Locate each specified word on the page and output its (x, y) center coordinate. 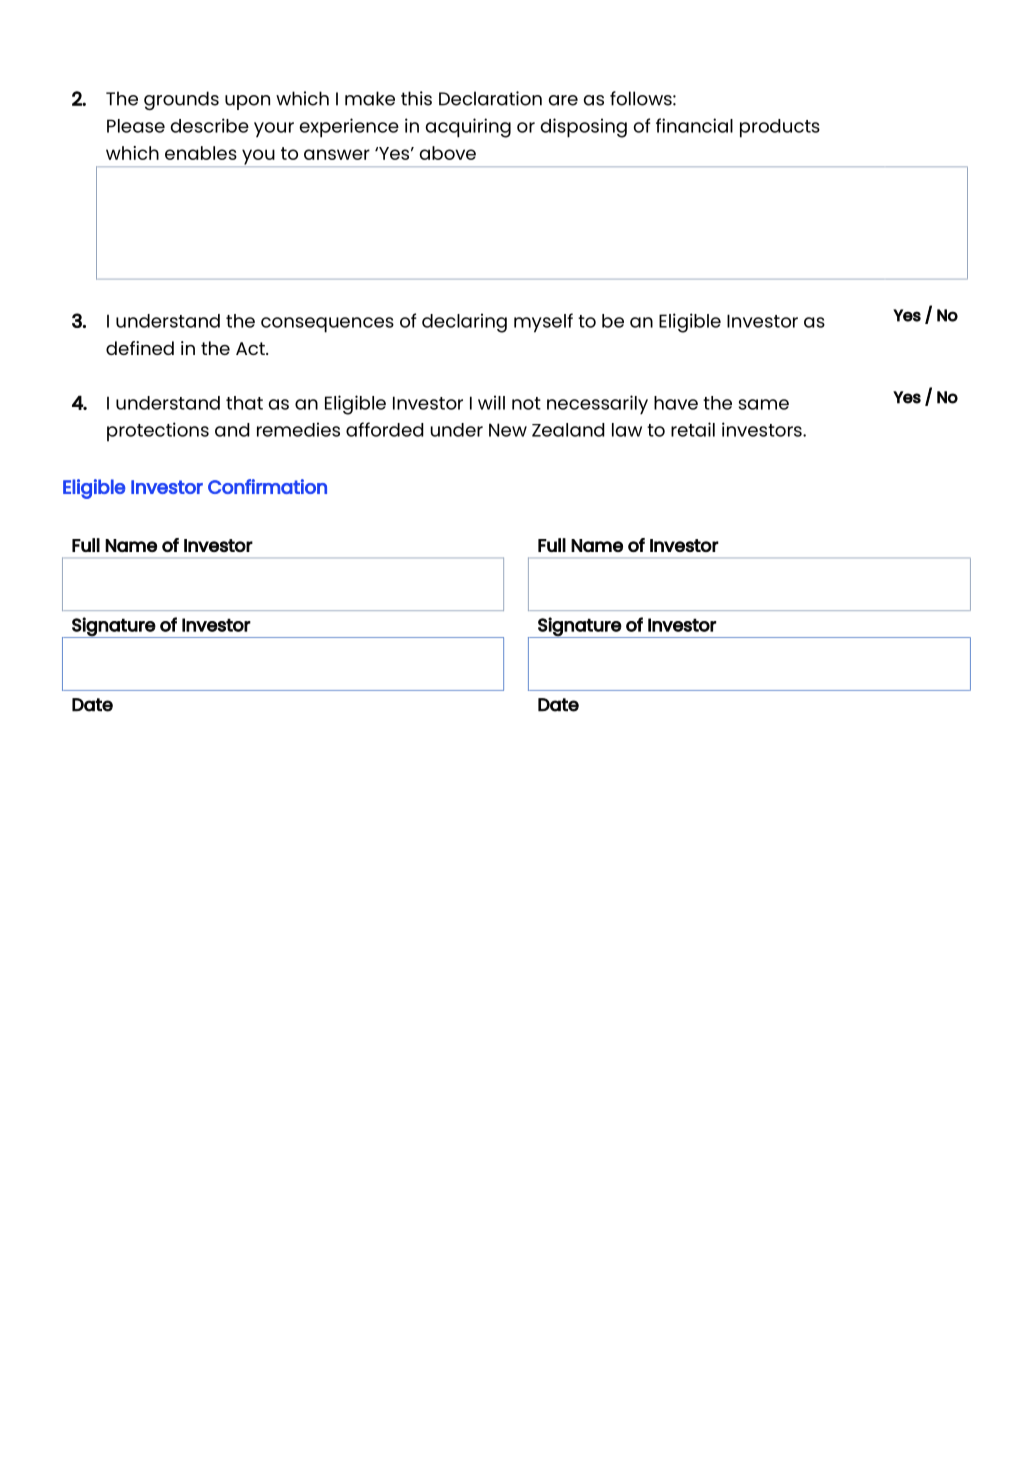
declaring (464, 323)
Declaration (490, 98)
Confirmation (267, 486)
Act (251, 348)
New (508, 430)
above (448, 153)
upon (247, 102)
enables (201, 153)
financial (694, 125)
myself (543, 323)
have (676, 403)
